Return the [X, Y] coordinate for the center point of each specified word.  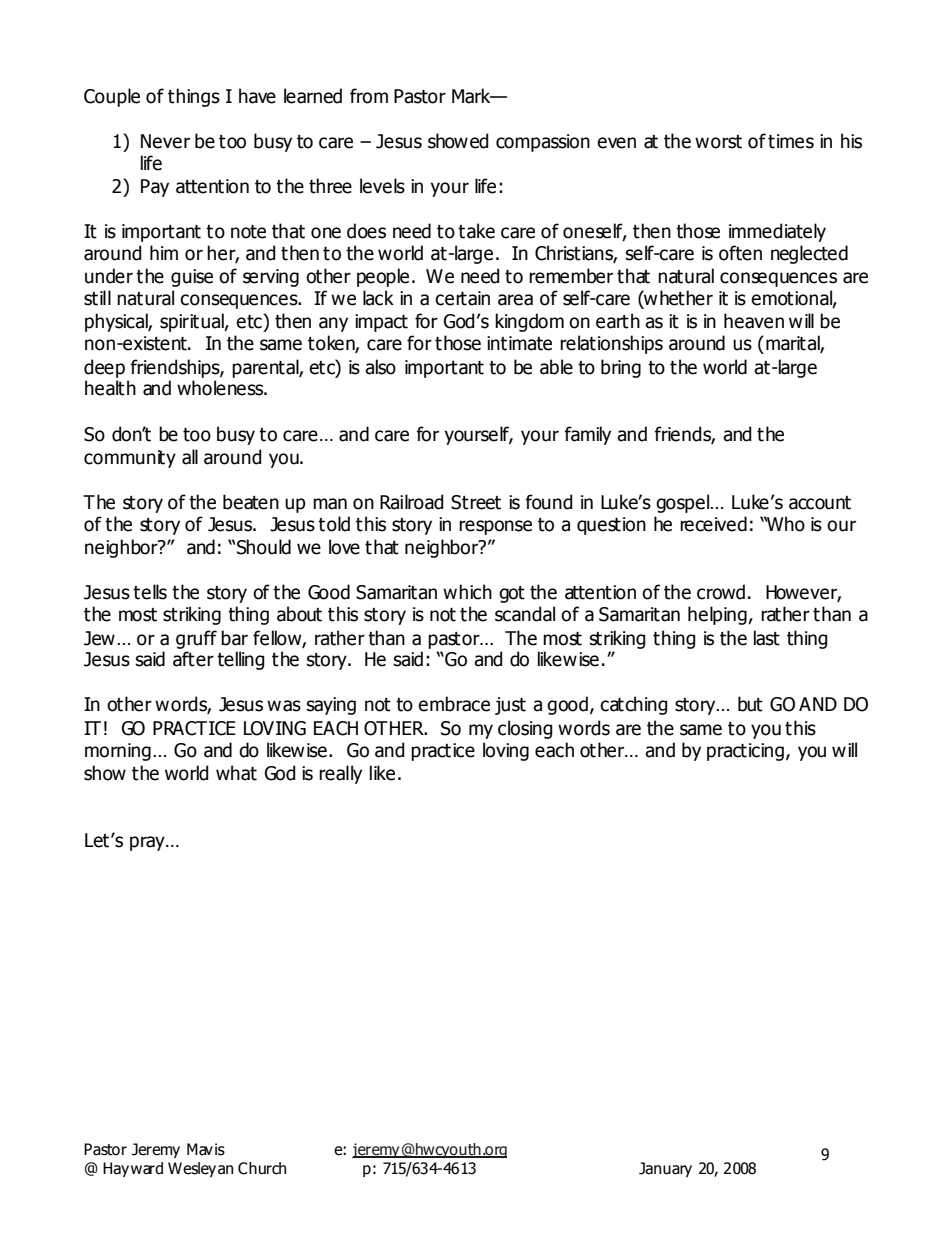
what [236, 773]
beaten [251, 502]
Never [165, 141]
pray [148, 843]
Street [476, 502]
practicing [745, 752]
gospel [684, 503]
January [665, 1169]
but [750, 704]
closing [525, 729]
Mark [472, 96]
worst [718, 142]
